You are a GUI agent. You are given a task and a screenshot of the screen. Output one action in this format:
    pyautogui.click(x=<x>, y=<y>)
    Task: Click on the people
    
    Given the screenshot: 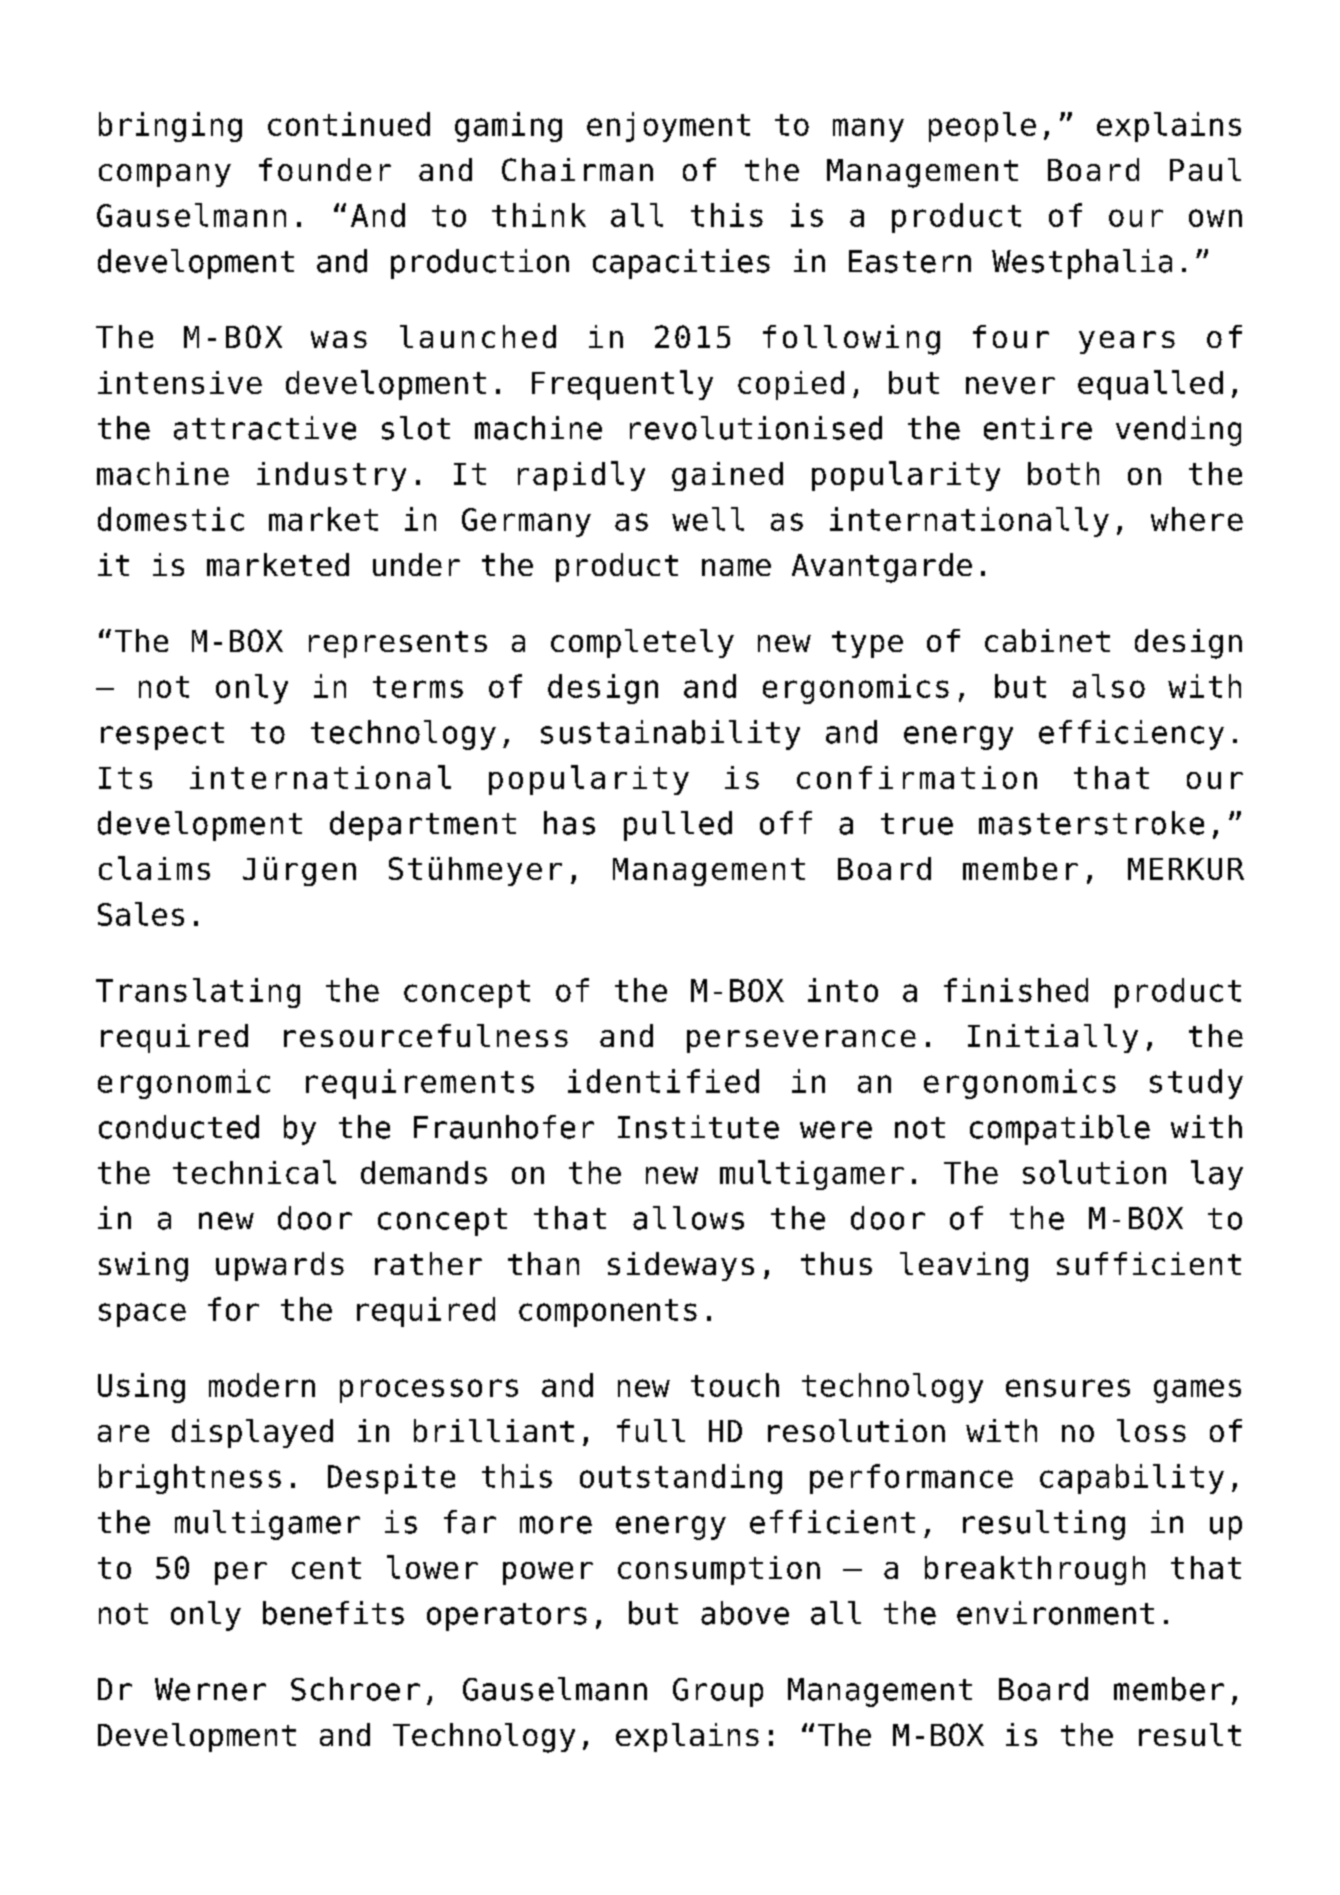 What is the action you would take?
    pyautogui.click(x=982, y=127)
